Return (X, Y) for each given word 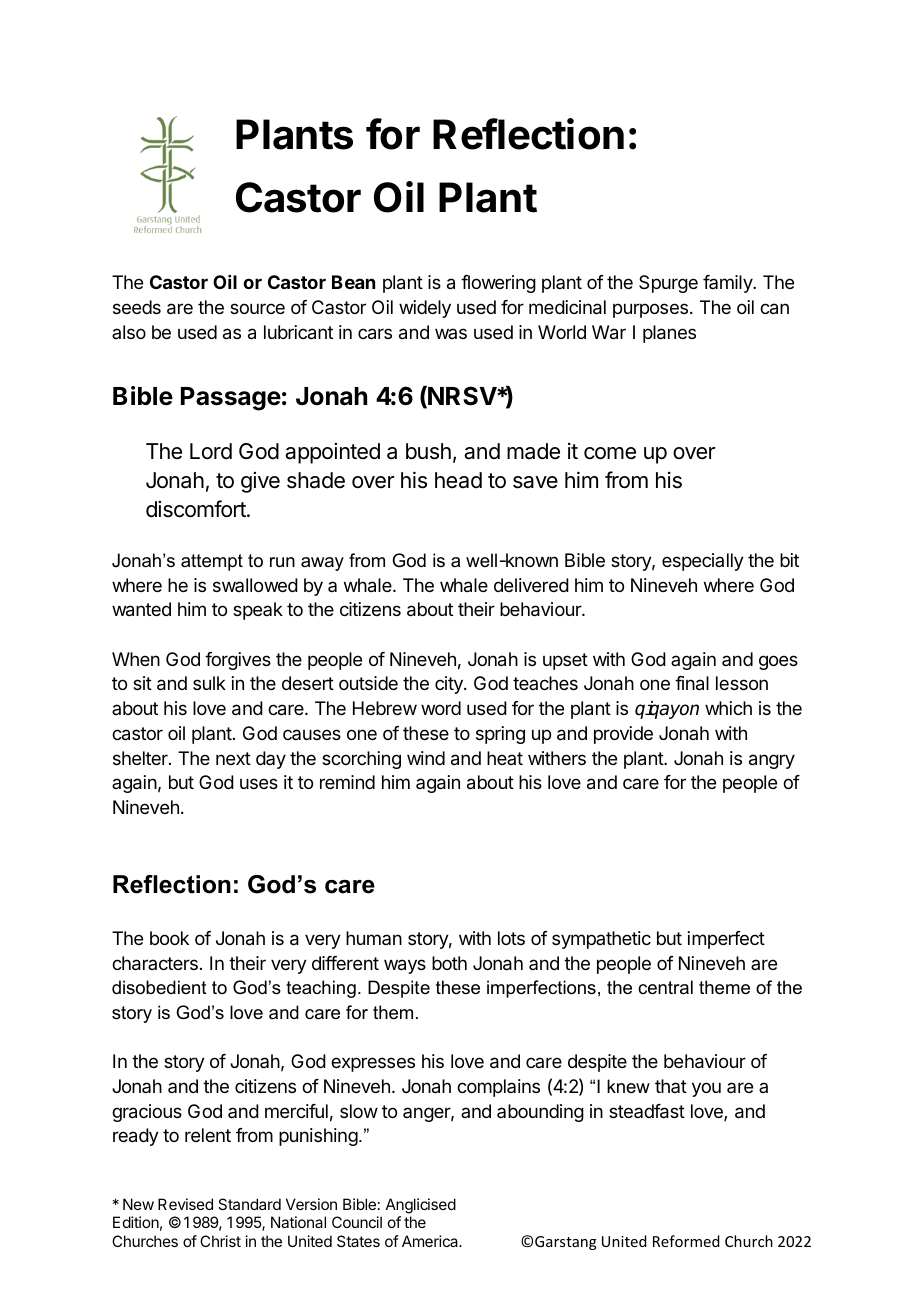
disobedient (159, 987)
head (458, 480)
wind (426, 758)
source (257, 308)
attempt (212, 562)
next (233, 758)
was (451, 333)
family (728, 284)
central (665, 987)
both (449, 963)
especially (703, 562)
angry (772, 761)
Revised (185, 1204)
